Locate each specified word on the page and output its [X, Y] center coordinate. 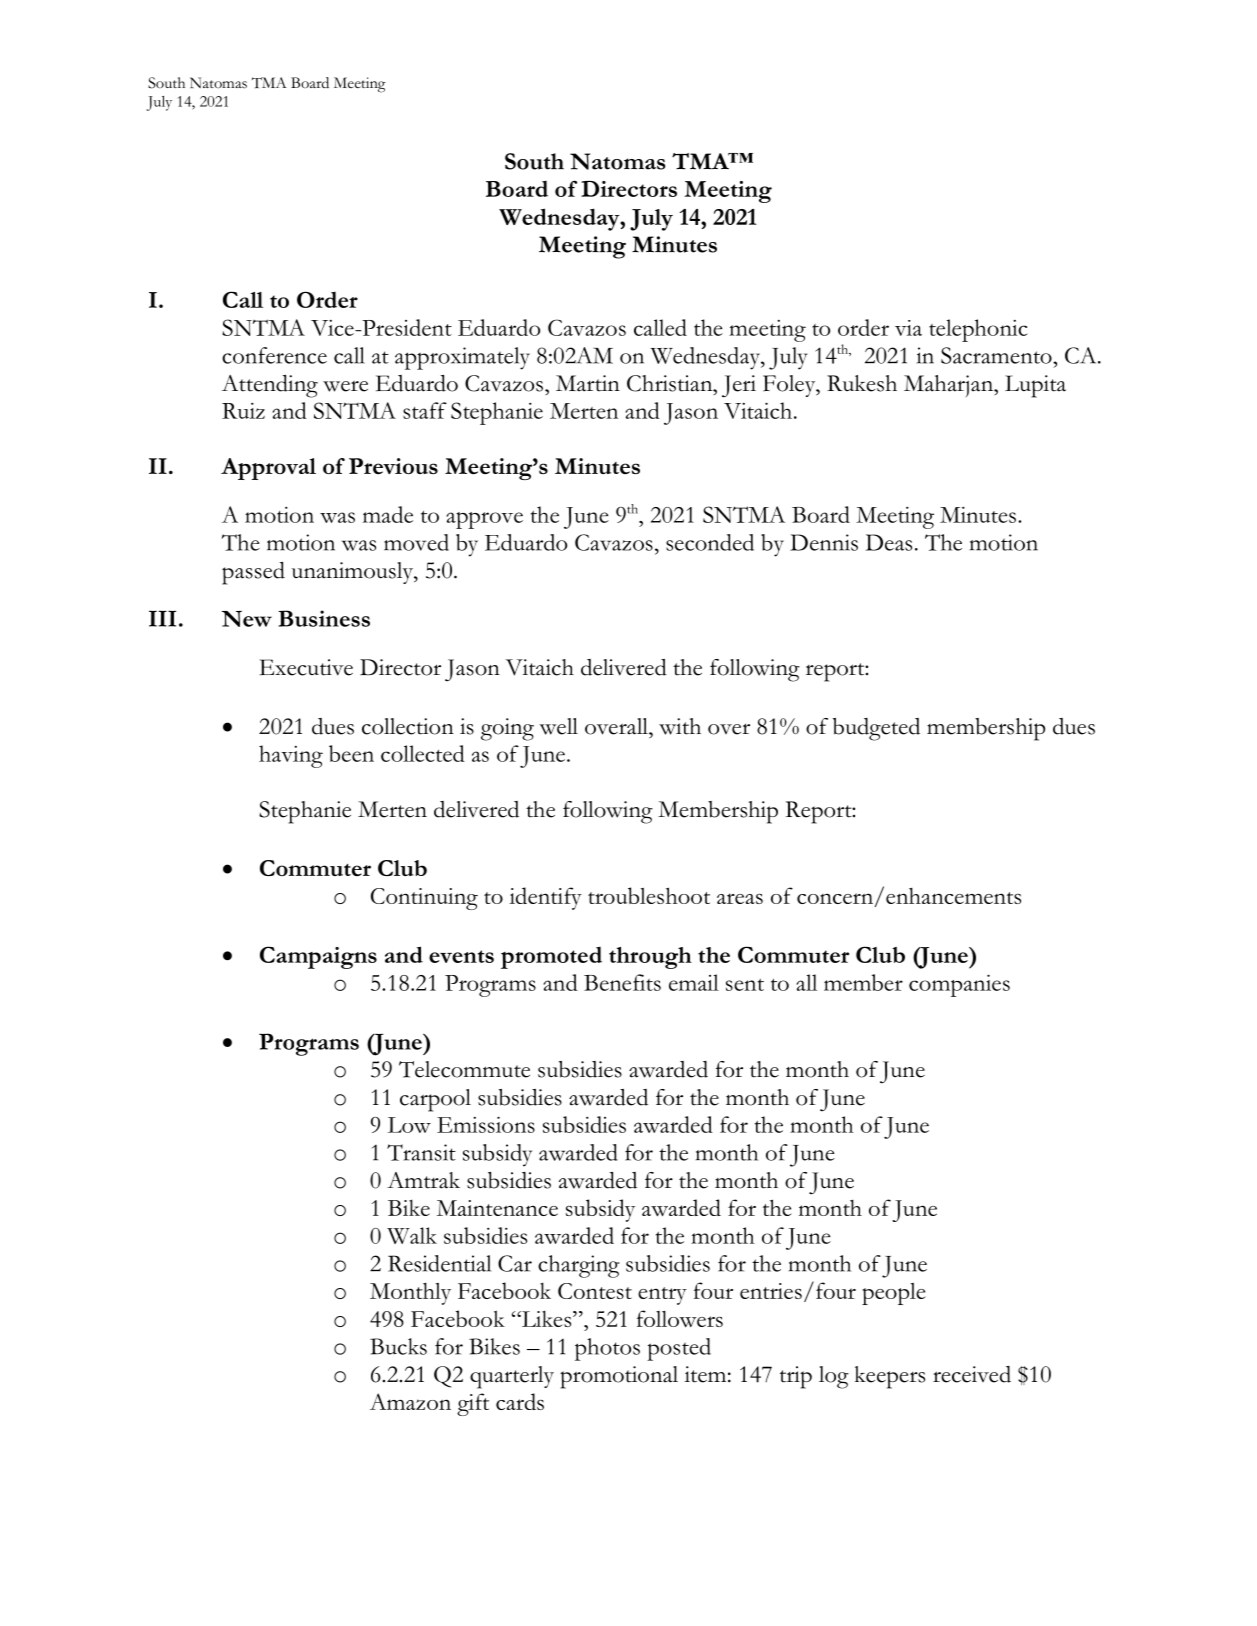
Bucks [398, 1346]
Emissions [486, 1124]
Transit [421, 1152]
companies [959, 985]
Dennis [824, 542]
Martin [588, 383]
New [247, 619]
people [894, 1294]
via [908, 328]
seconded [710, 542]
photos [607, 1349]
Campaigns [318, 957]
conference [274, 355]
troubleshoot [649, 895]
